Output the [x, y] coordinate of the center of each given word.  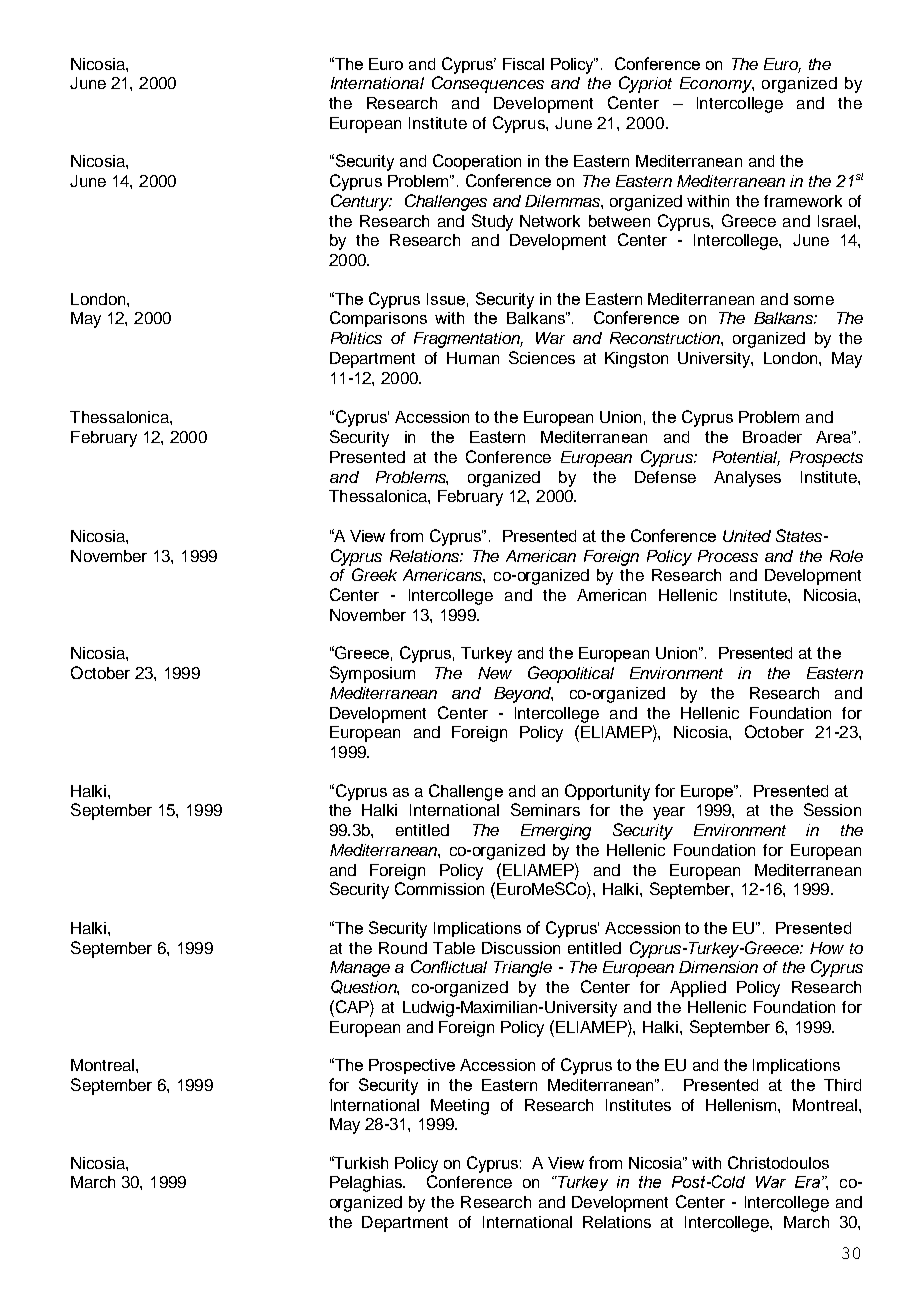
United [747, 536]
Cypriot [645, 84]
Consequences [488, 84]
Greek [374, 574]
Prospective [412, 1066]
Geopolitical [571, 674]
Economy [717, 85]
